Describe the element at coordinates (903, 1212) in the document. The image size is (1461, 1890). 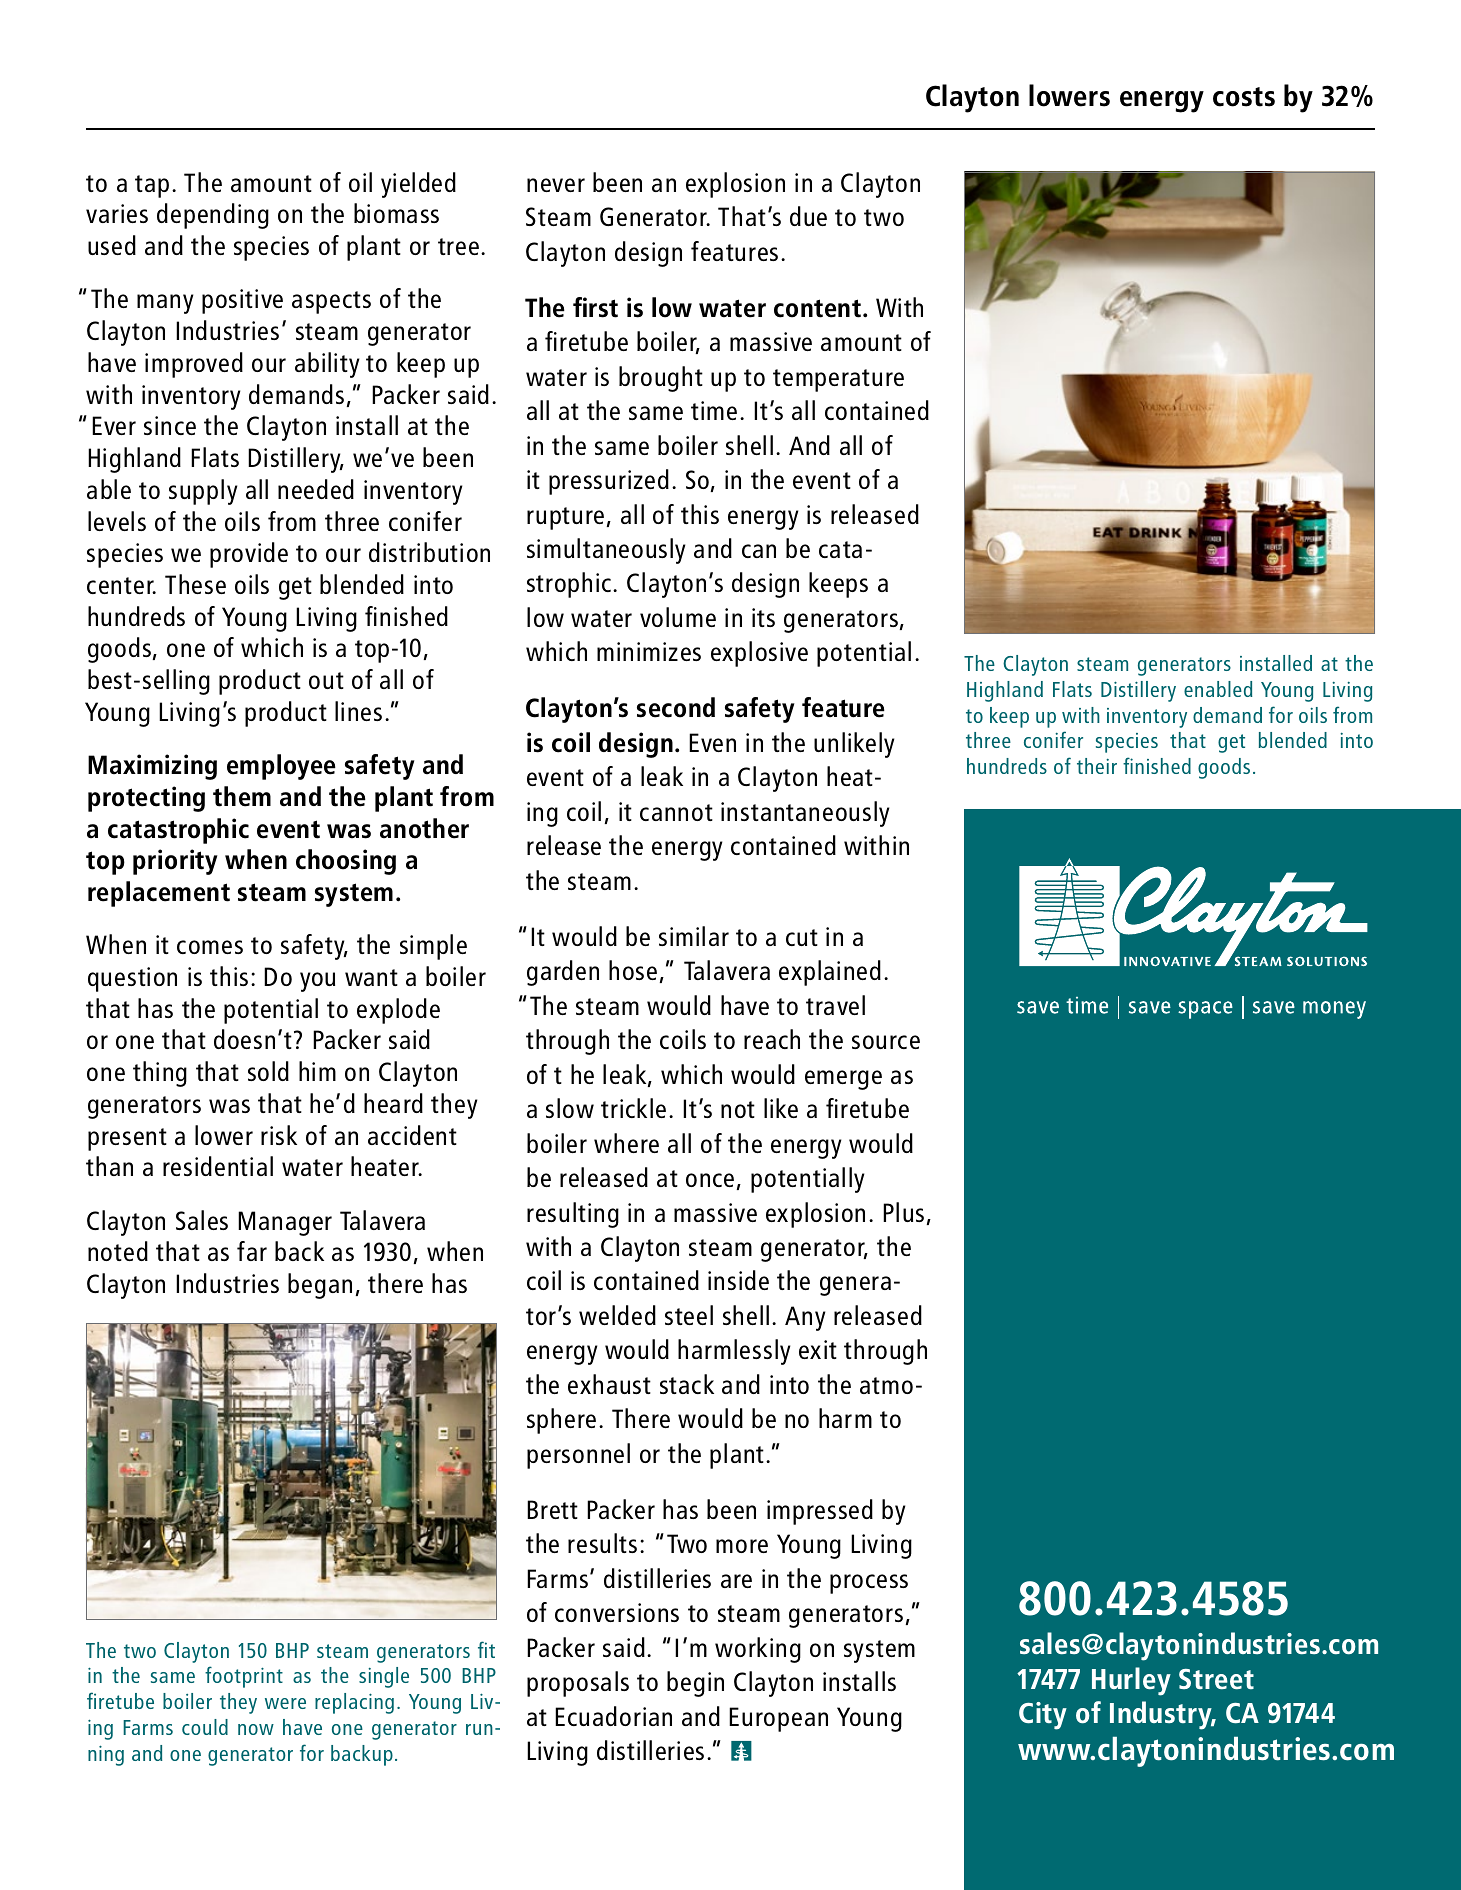
I see `Plus` at that location.
